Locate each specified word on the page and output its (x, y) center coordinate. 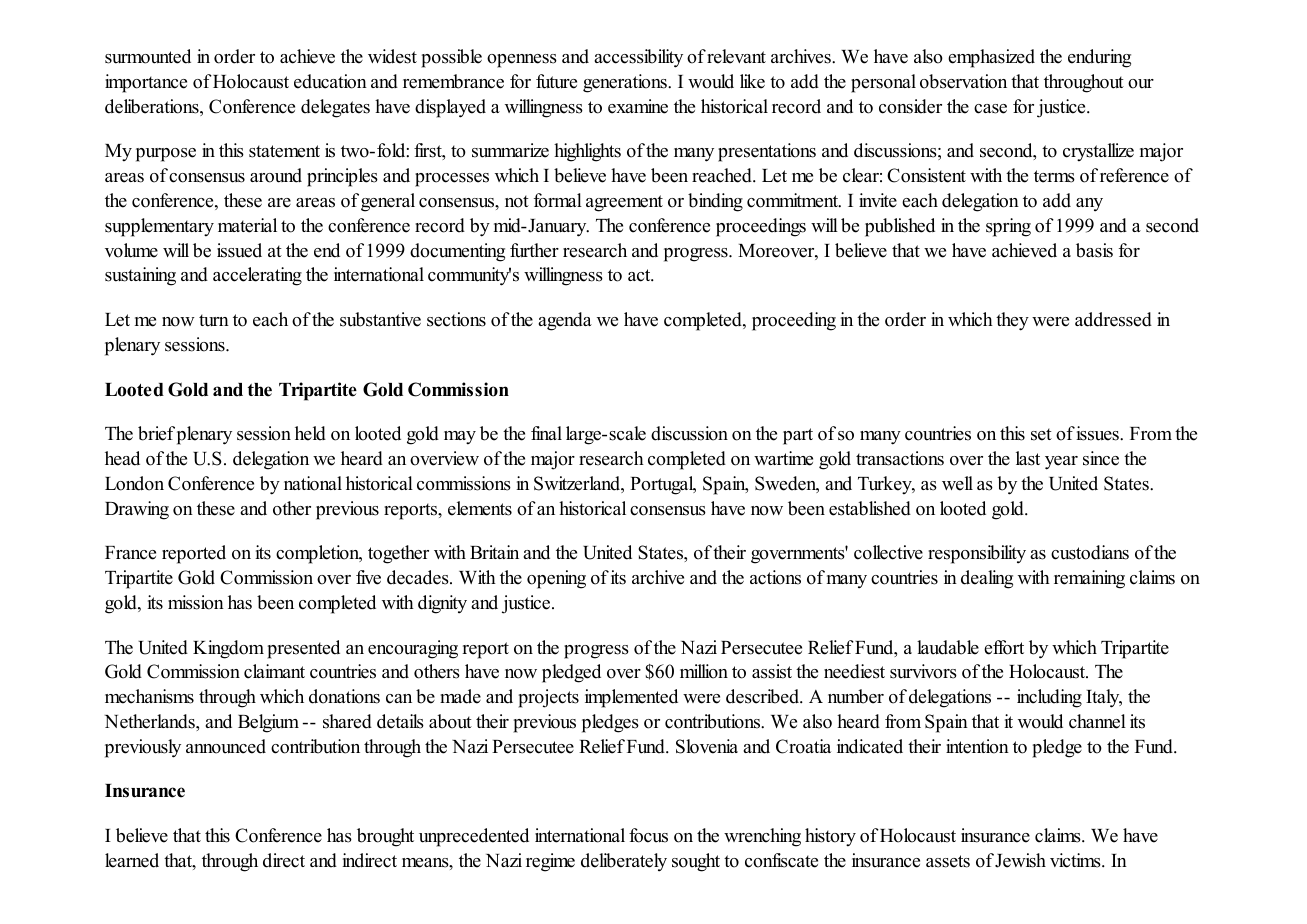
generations (626, 83)
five (368, 577)
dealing (987, 579)
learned (132, 860)
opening (556, 579)
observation (963, 81)
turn (214, 320)
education (330, 81)
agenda (565, 321)
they (1012, 321)
